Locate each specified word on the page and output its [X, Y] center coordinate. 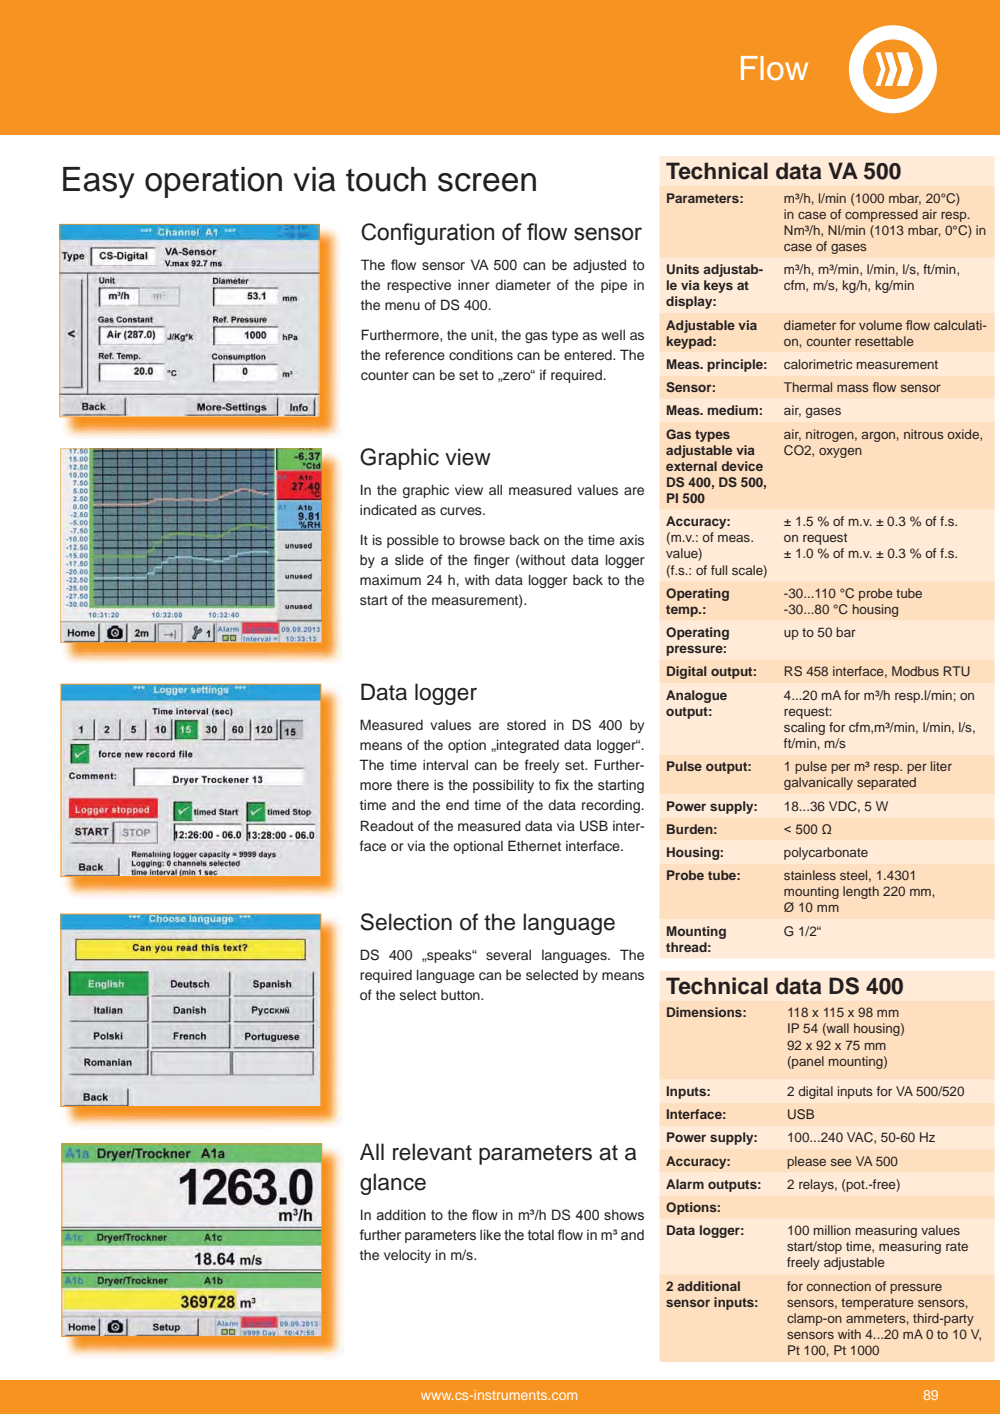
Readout [387, 825]
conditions [481, 354]
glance [393, 1184]
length [861, 892]
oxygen [840, 453]
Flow [774, 68]
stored [526, 725]
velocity [407, 1256]
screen [487, 182]
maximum [390, 579]
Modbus [915, 671]
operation [213, 182]
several [508, 954]
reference [415, 354]
